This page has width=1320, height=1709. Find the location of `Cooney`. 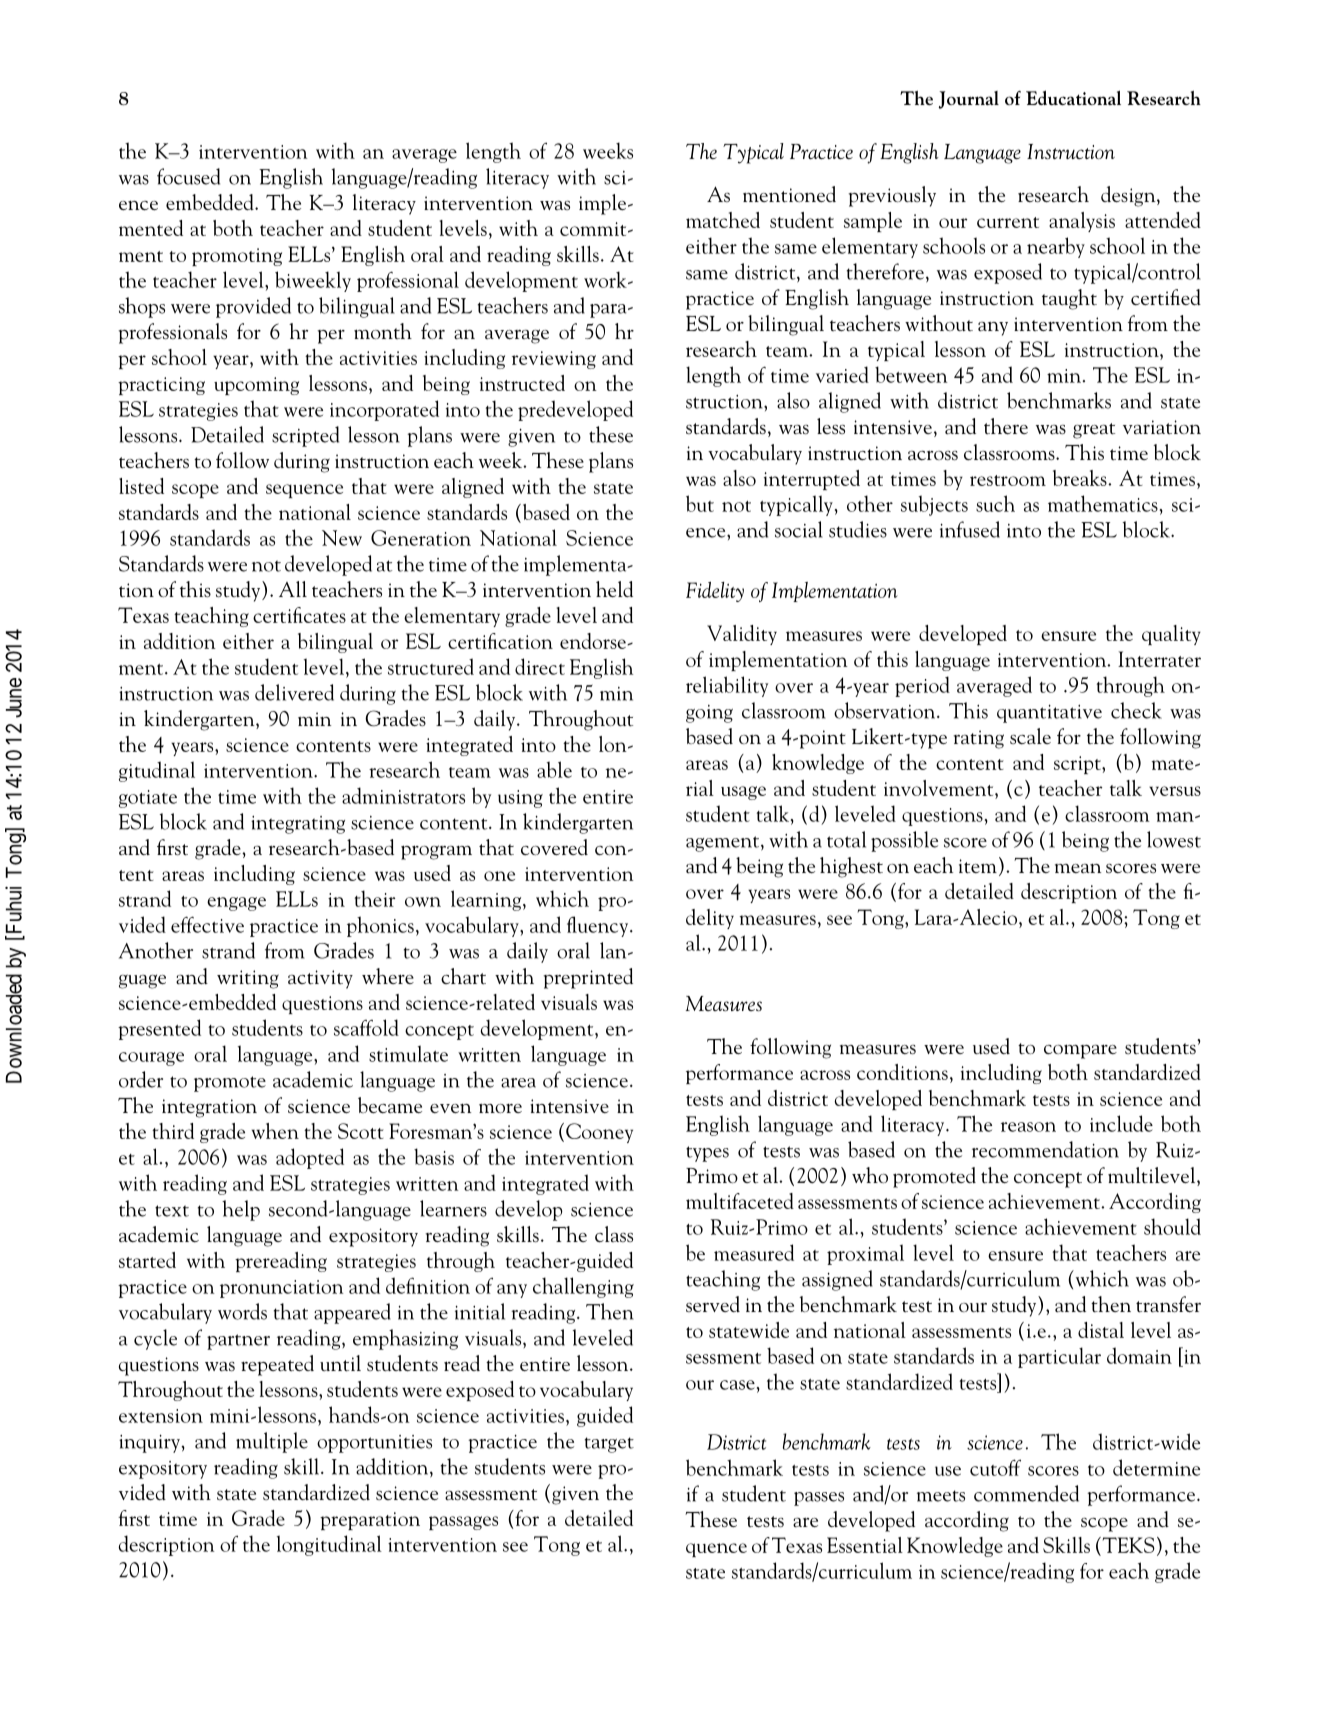

Cooney is located at coordinates (599, 1133).
